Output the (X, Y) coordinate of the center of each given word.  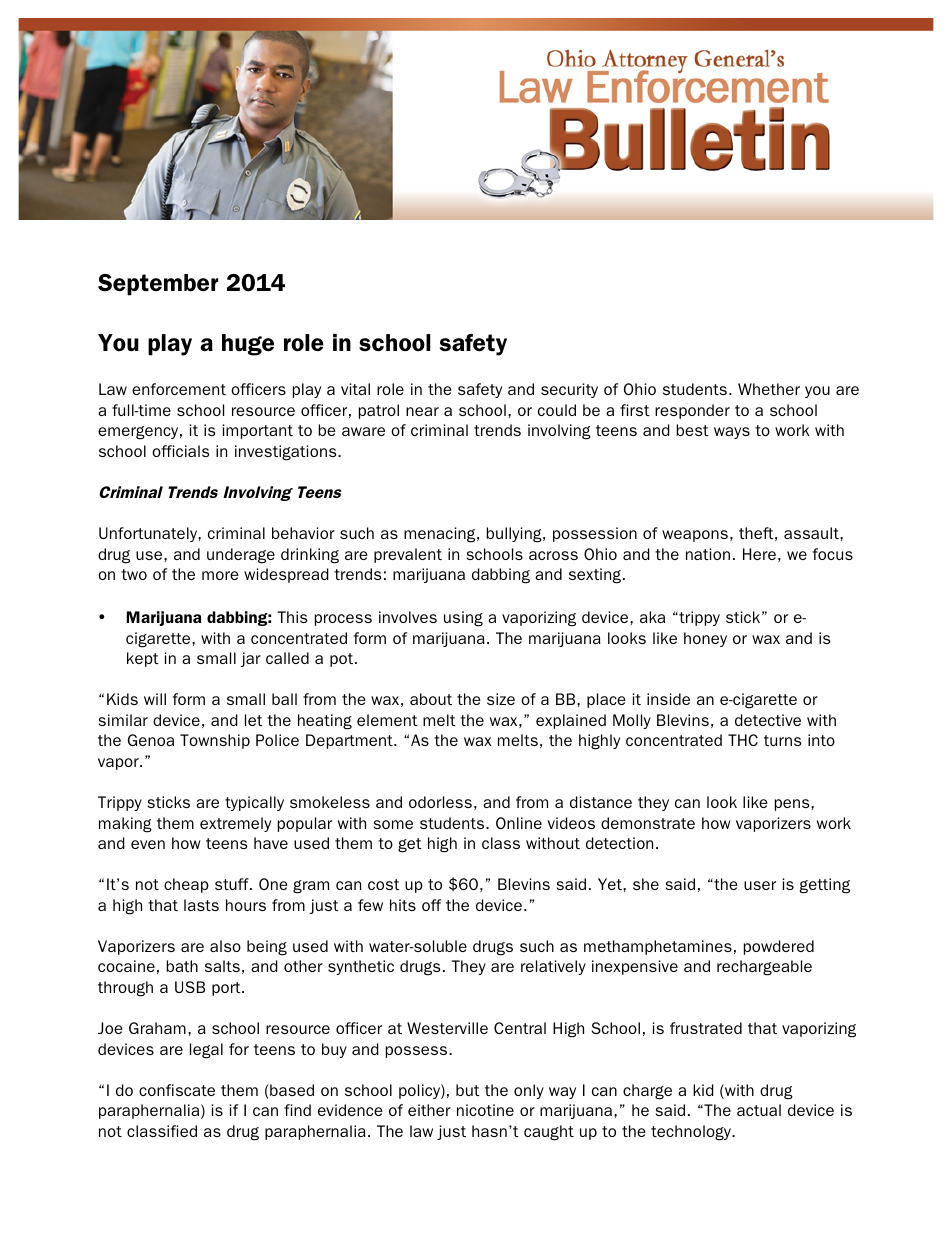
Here (759, 554)
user (760, 885)
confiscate (177, 1090)
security (569, 390)
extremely (235, 824)
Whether (769, 389)
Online (519, 823)
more (220, 575)
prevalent (408, 555)
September (158, 285)
